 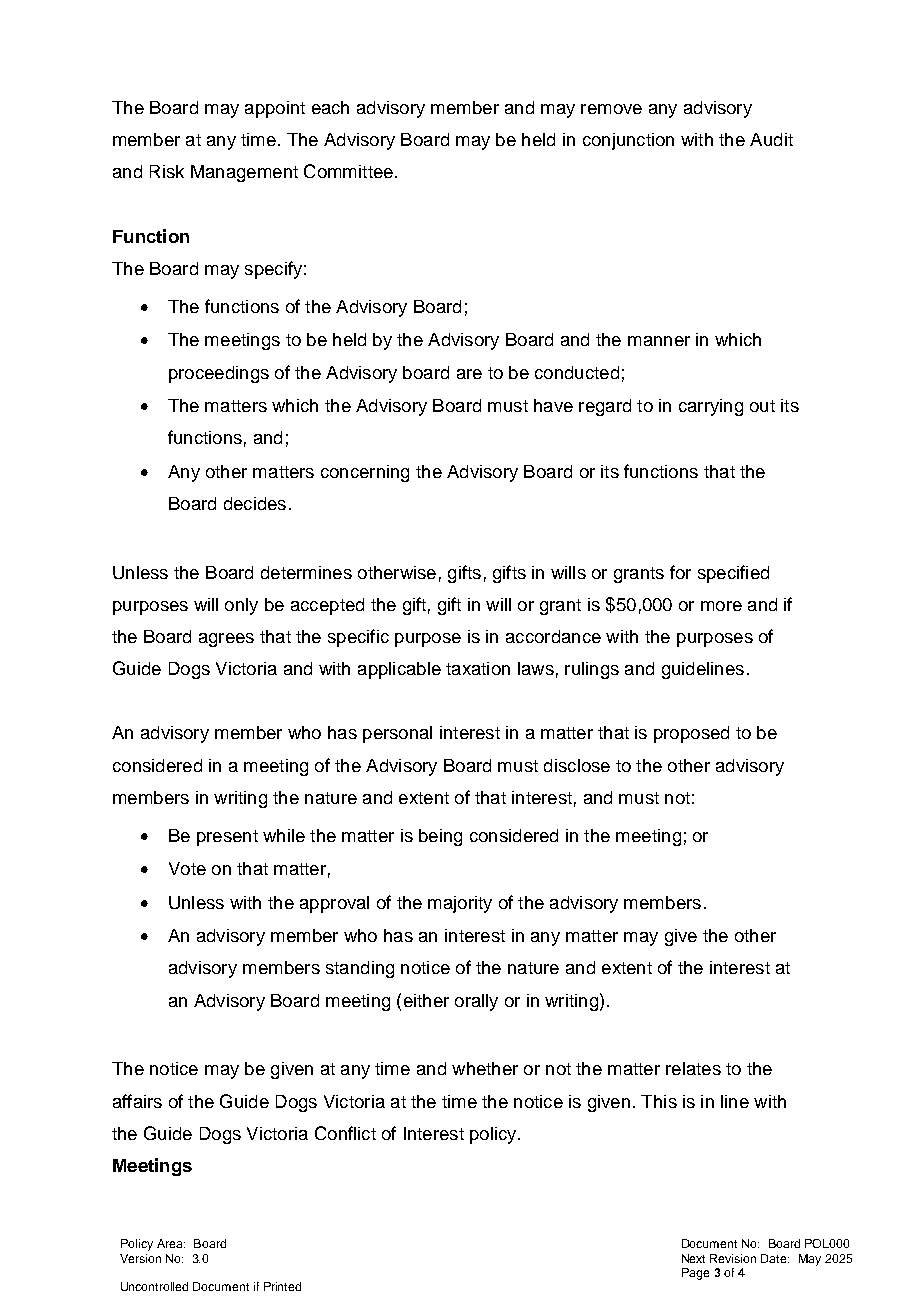 I want to click on Next, so click(x=693, y=1258).
